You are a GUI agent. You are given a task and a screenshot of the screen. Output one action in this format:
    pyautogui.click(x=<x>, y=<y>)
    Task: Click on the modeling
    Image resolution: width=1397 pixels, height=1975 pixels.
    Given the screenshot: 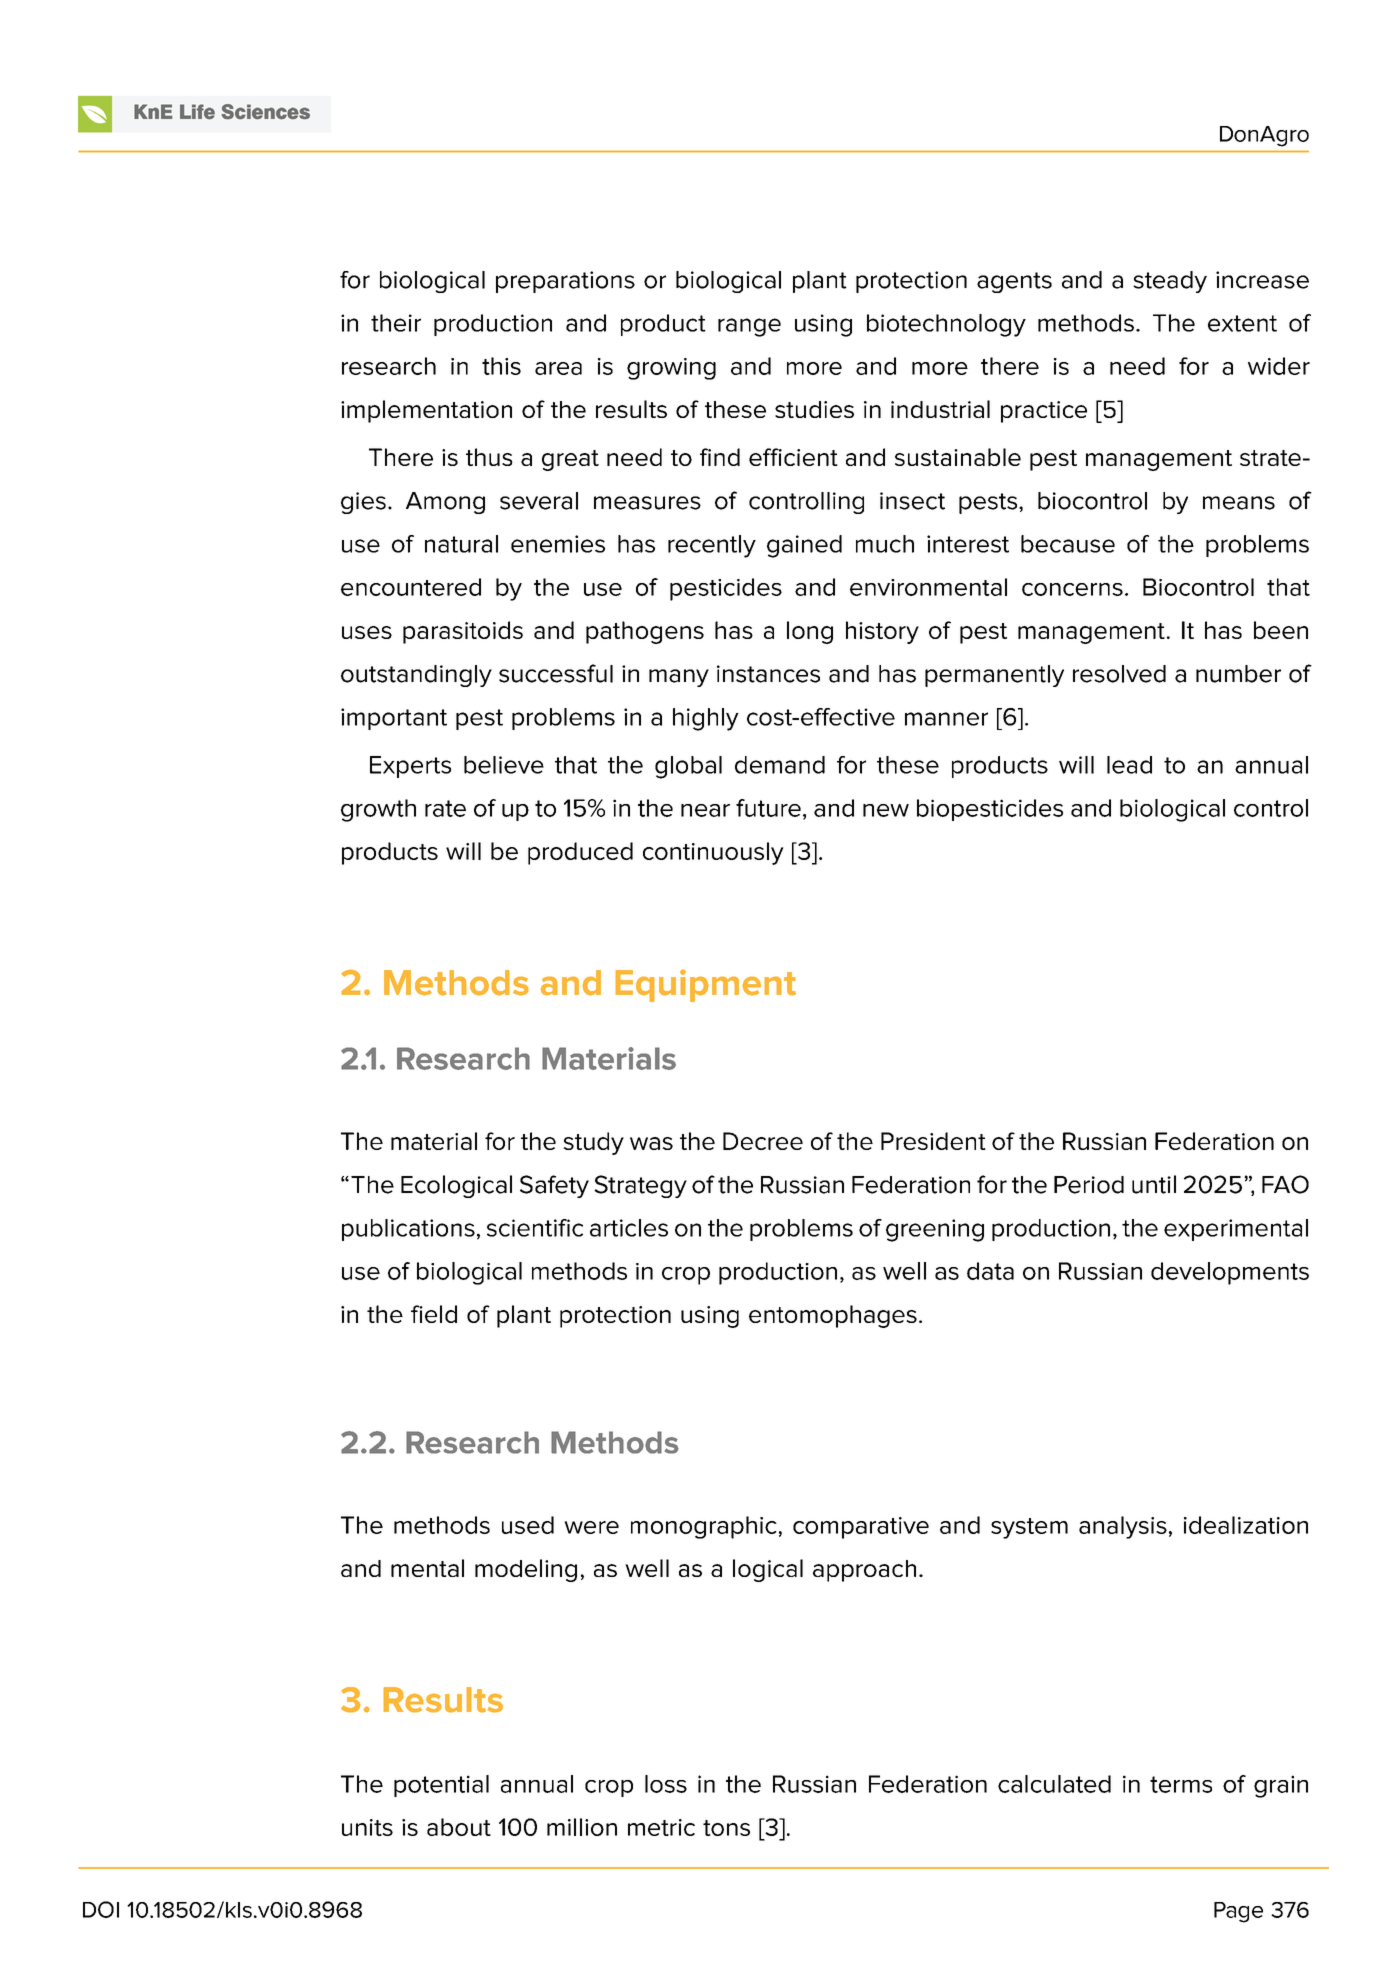 What is the action you would take?
    pyautogui.click(x=526, y=1570)
